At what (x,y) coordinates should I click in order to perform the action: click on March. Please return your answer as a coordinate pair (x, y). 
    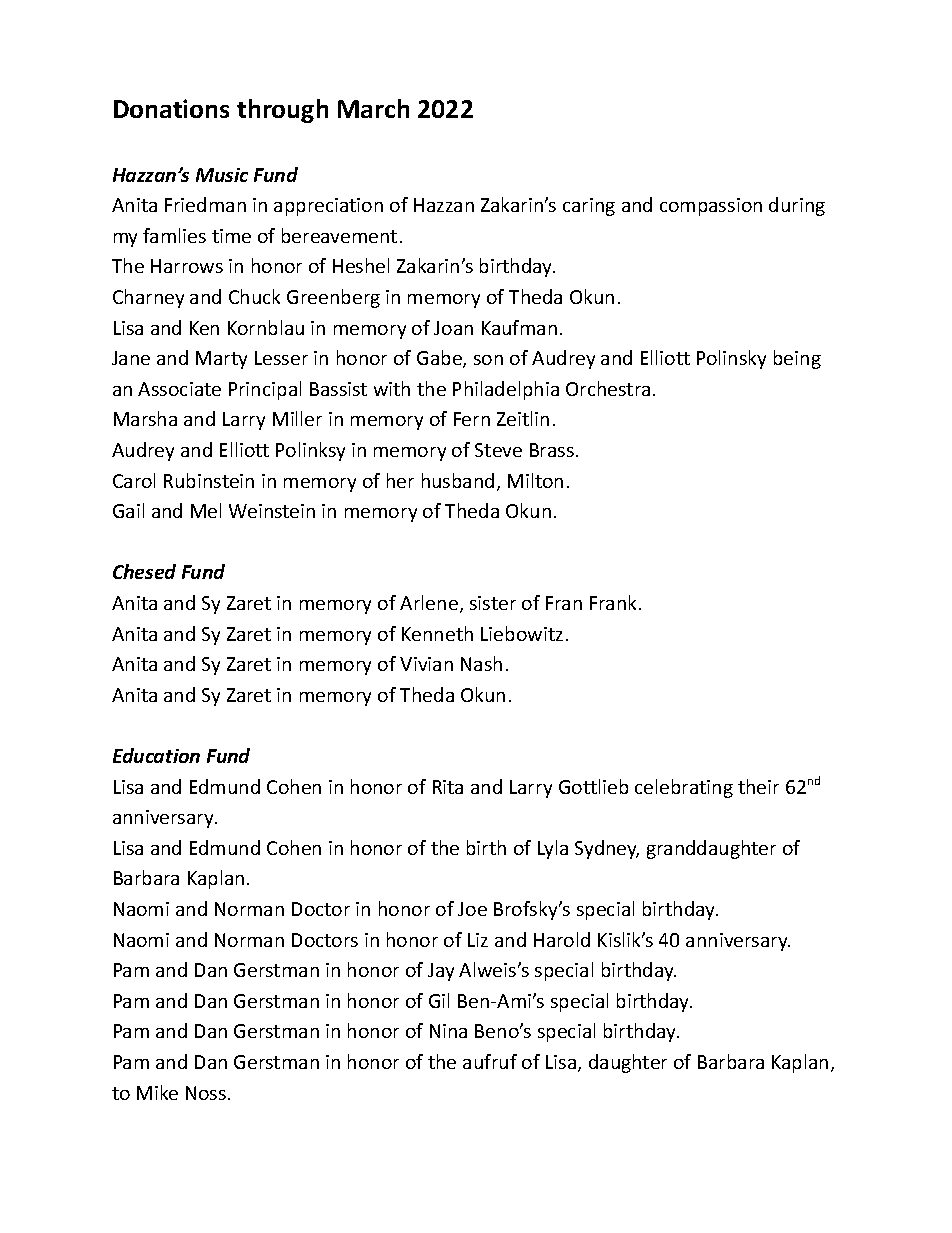
    Looking at the image, I should click on (373, 108).
